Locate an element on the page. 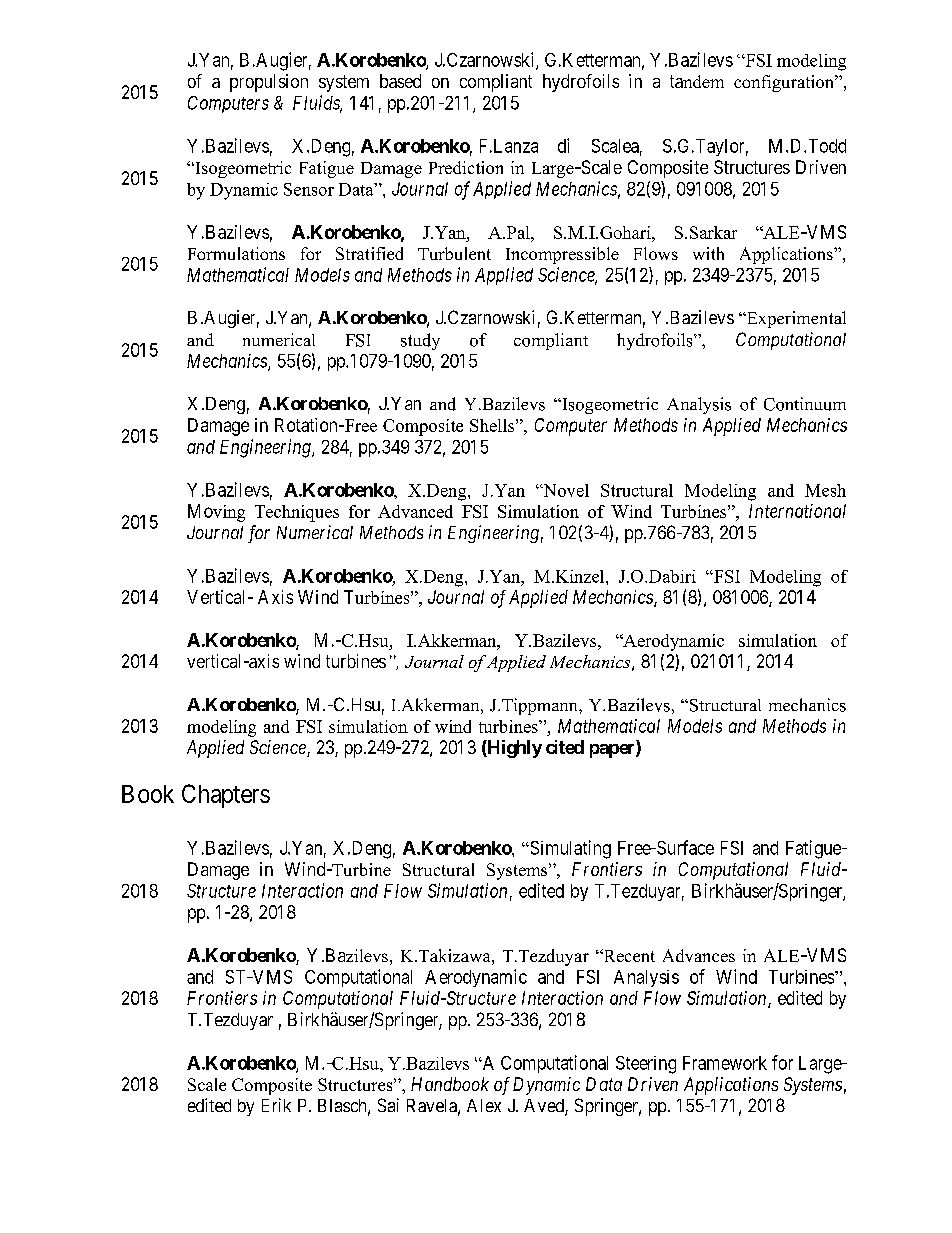  configuration is located at coordinates (785, 83).
